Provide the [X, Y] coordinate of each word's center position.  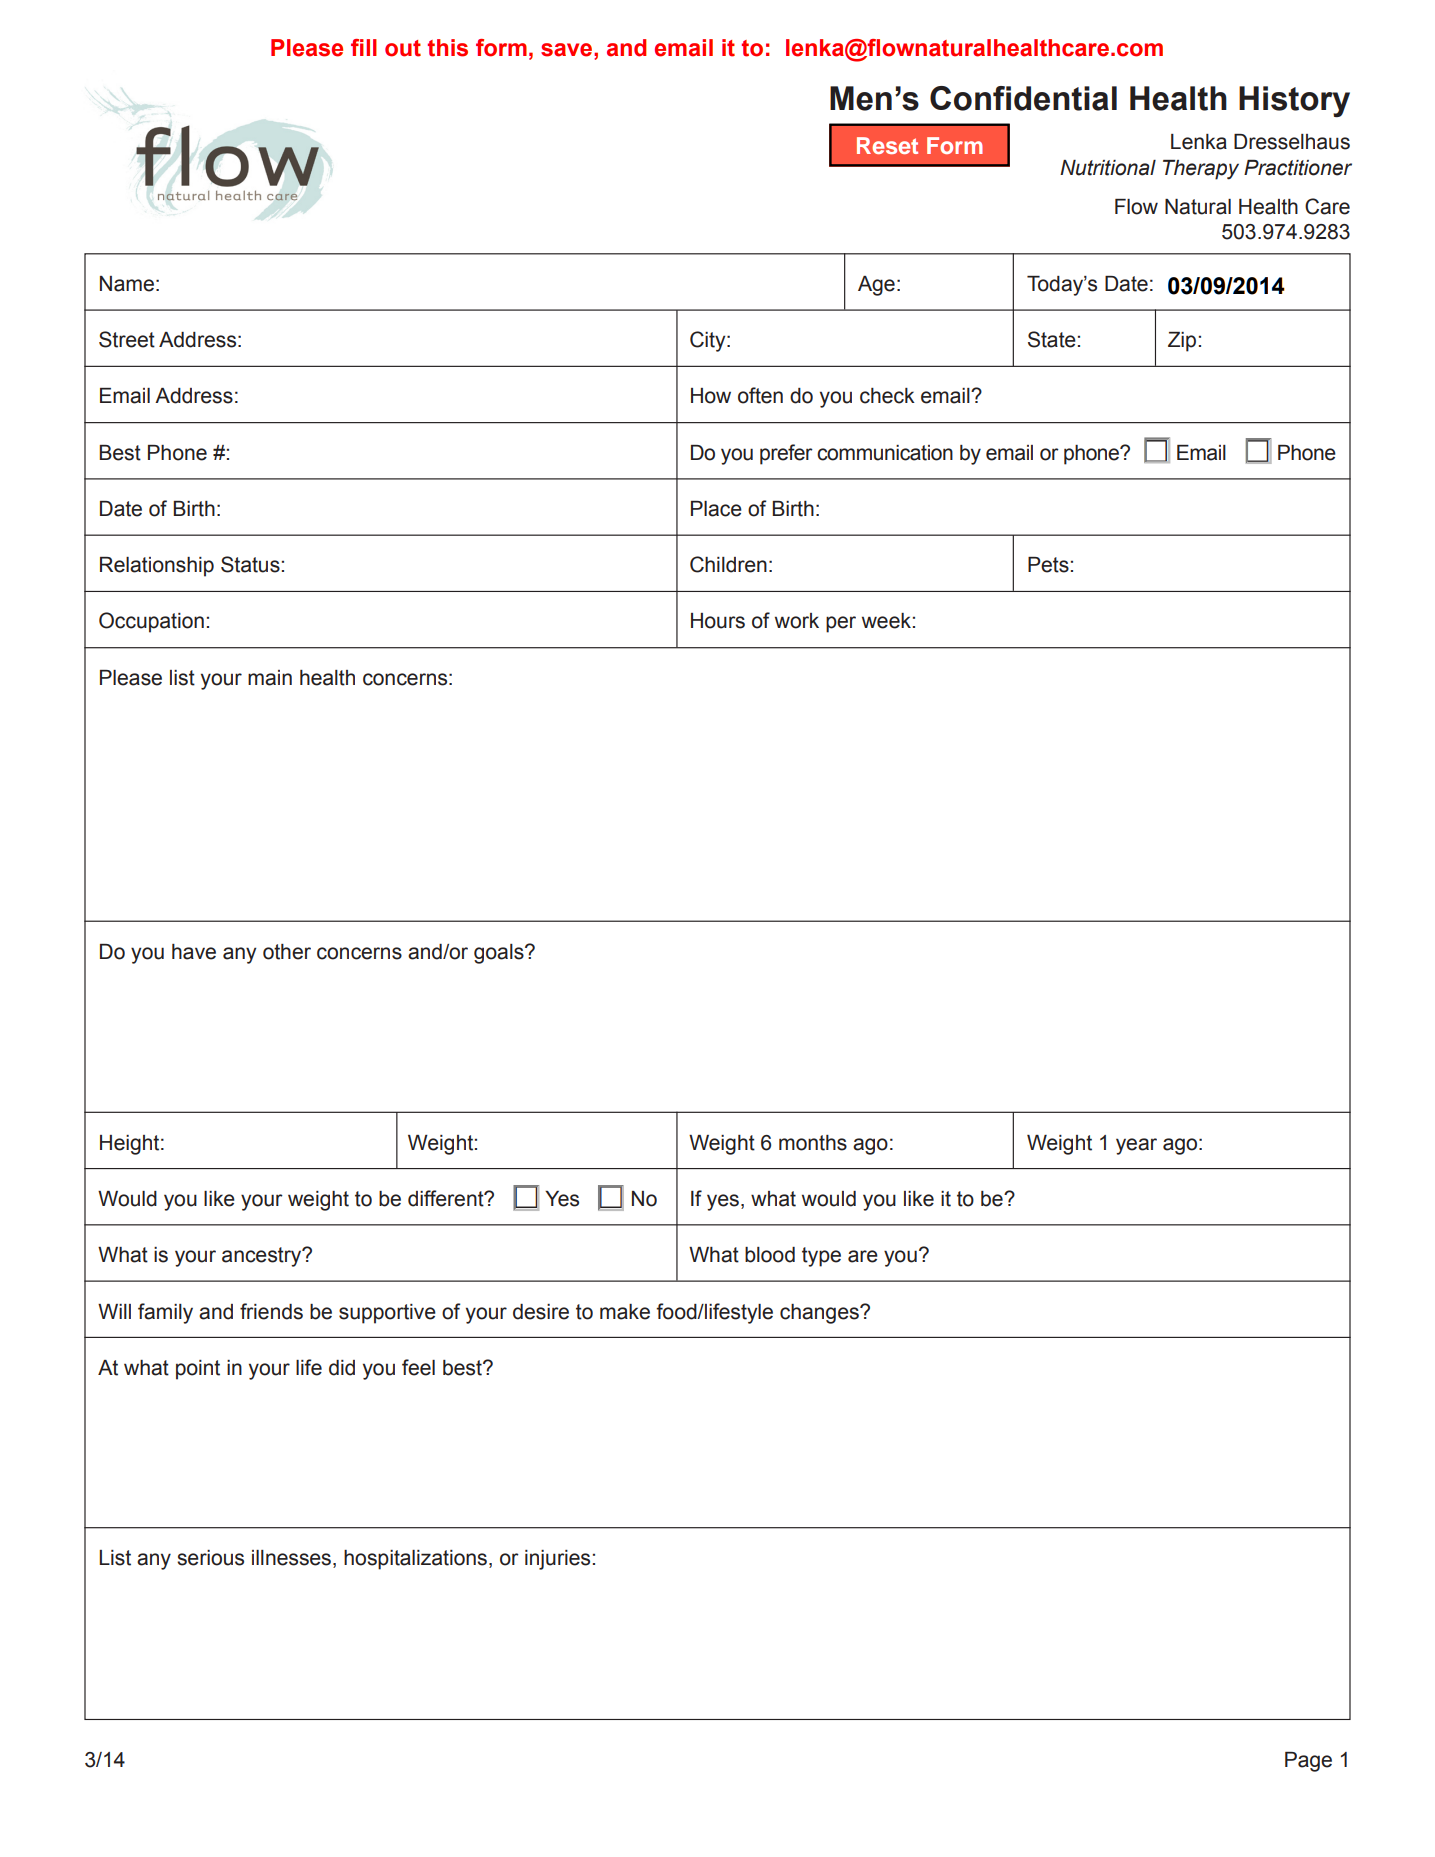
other [287, 952]
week [886, 621]
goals [500, 954]
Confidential [1023, 98]
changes [820, 1314]
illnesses [293, 1559]
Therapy [1201, 170]
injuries [557, 1560]
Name [127, 284]
